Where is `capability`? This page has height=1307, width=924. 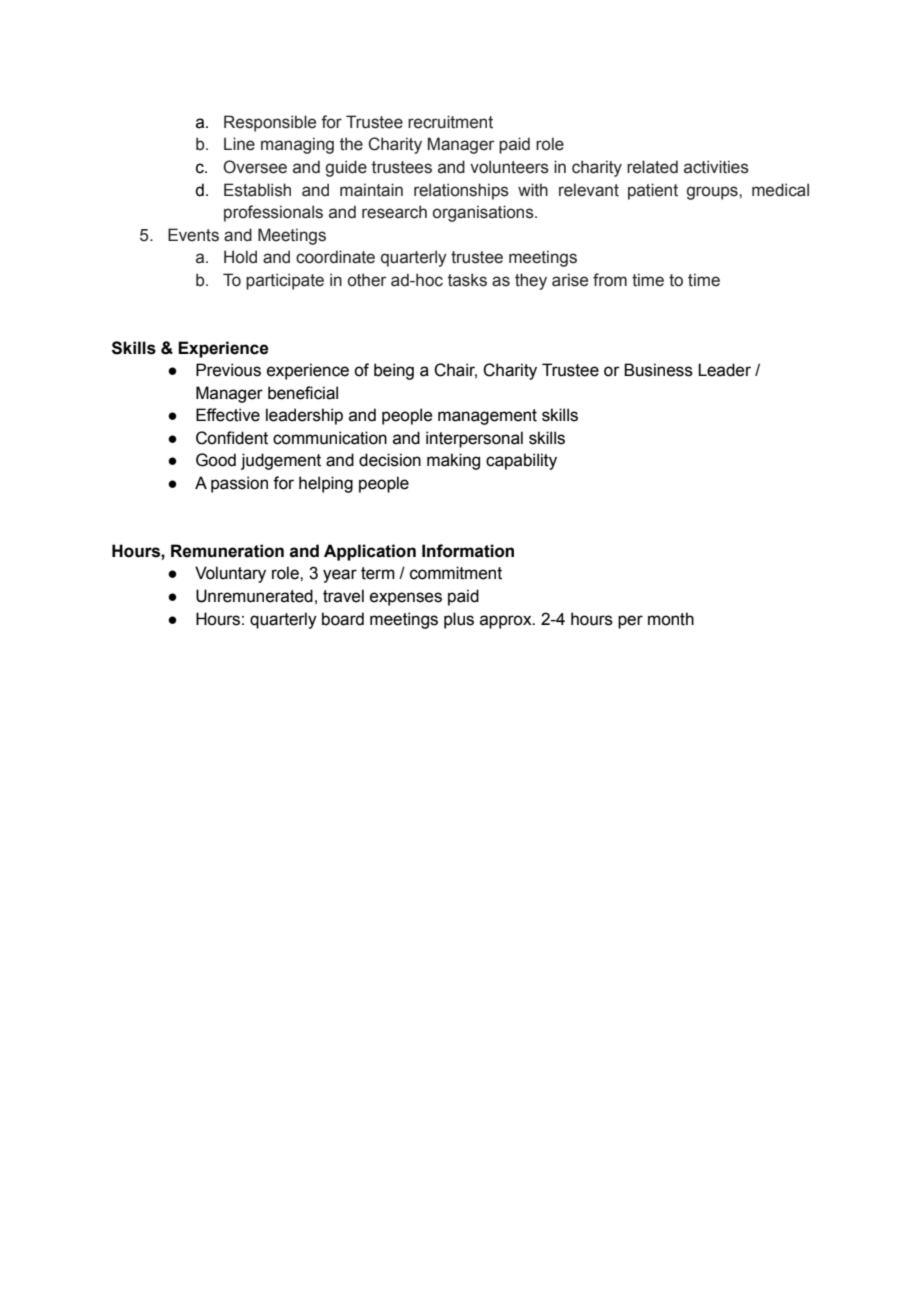
capability is located at coordinates (521, 461).
